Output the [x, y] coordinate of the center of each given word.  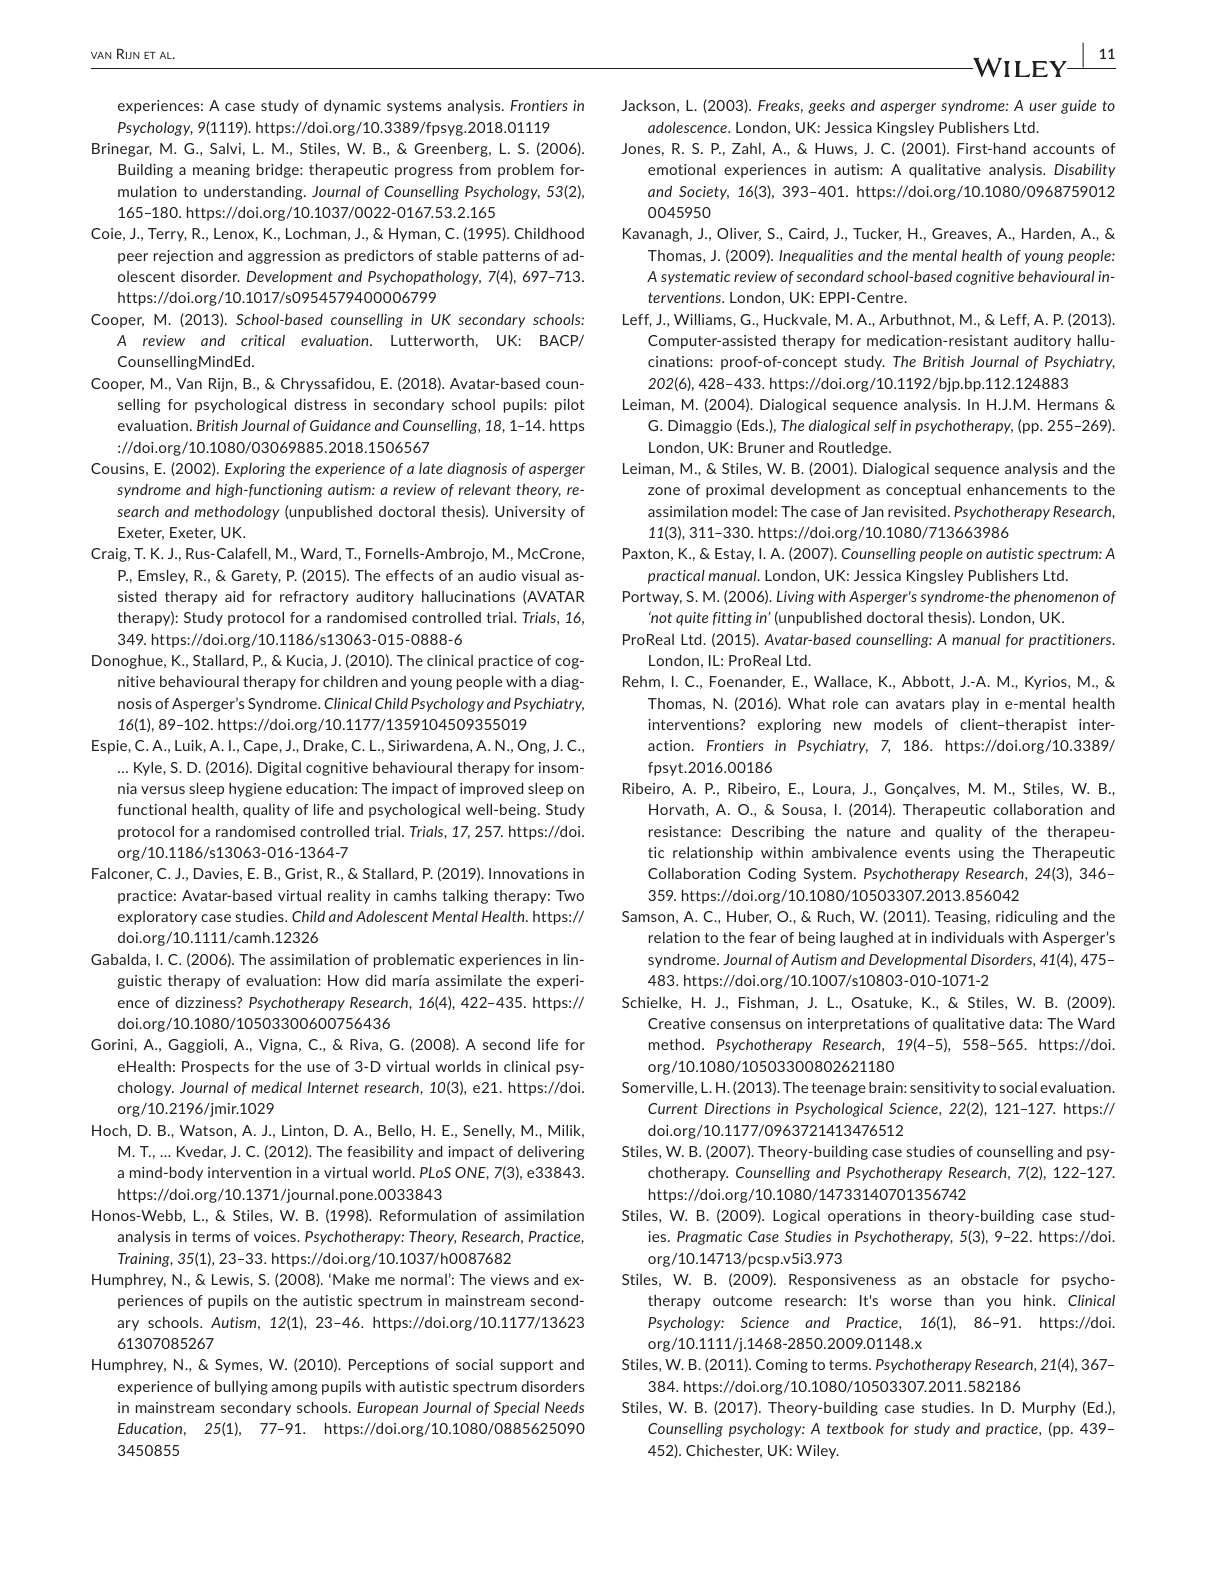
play [966, 705]
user [1043, 107]
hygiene [255, 790]
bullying [241, 1388]
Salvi [225, 148]
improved [492, 789]
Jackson [648, 105]
